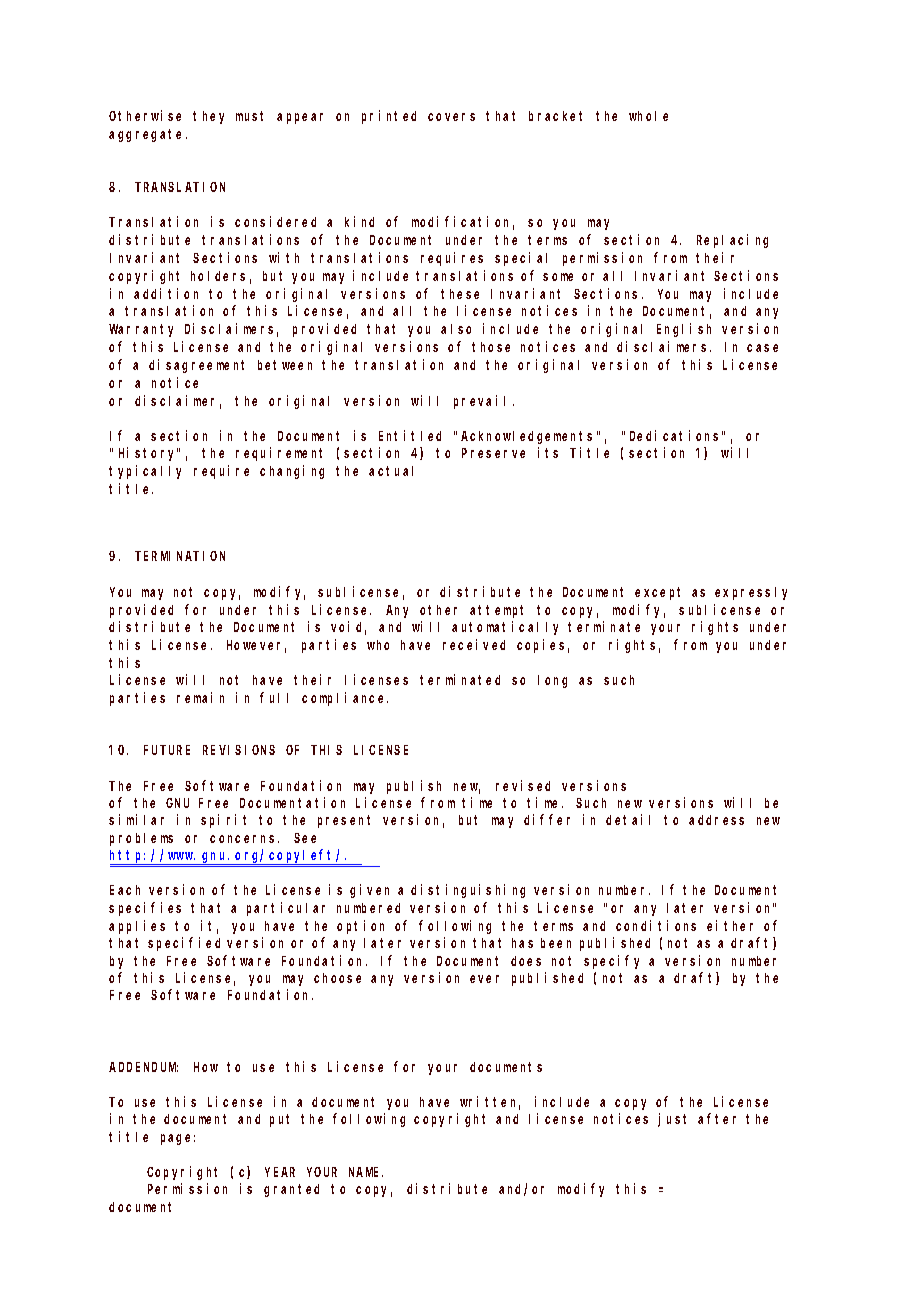 The width and height of the screenshot is (924, 1308). I want to click on FUTURE, so click(167, 750).
